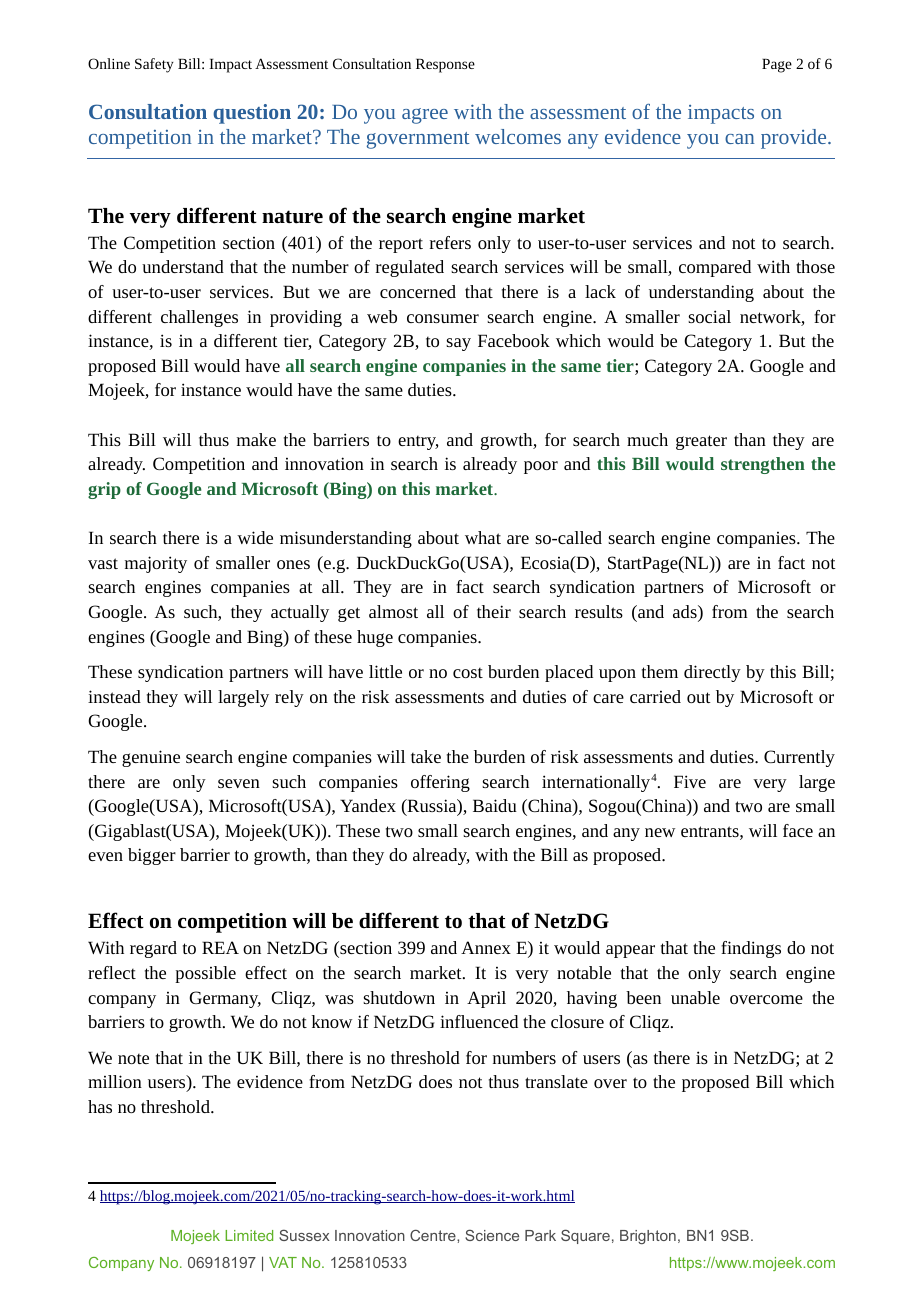 Image resolution: width=924 pixels, height=1308 pixels. What do you see at coordinates (114, 696) in the screenshot?
I see `instead` at bounding box center [114, 696].
